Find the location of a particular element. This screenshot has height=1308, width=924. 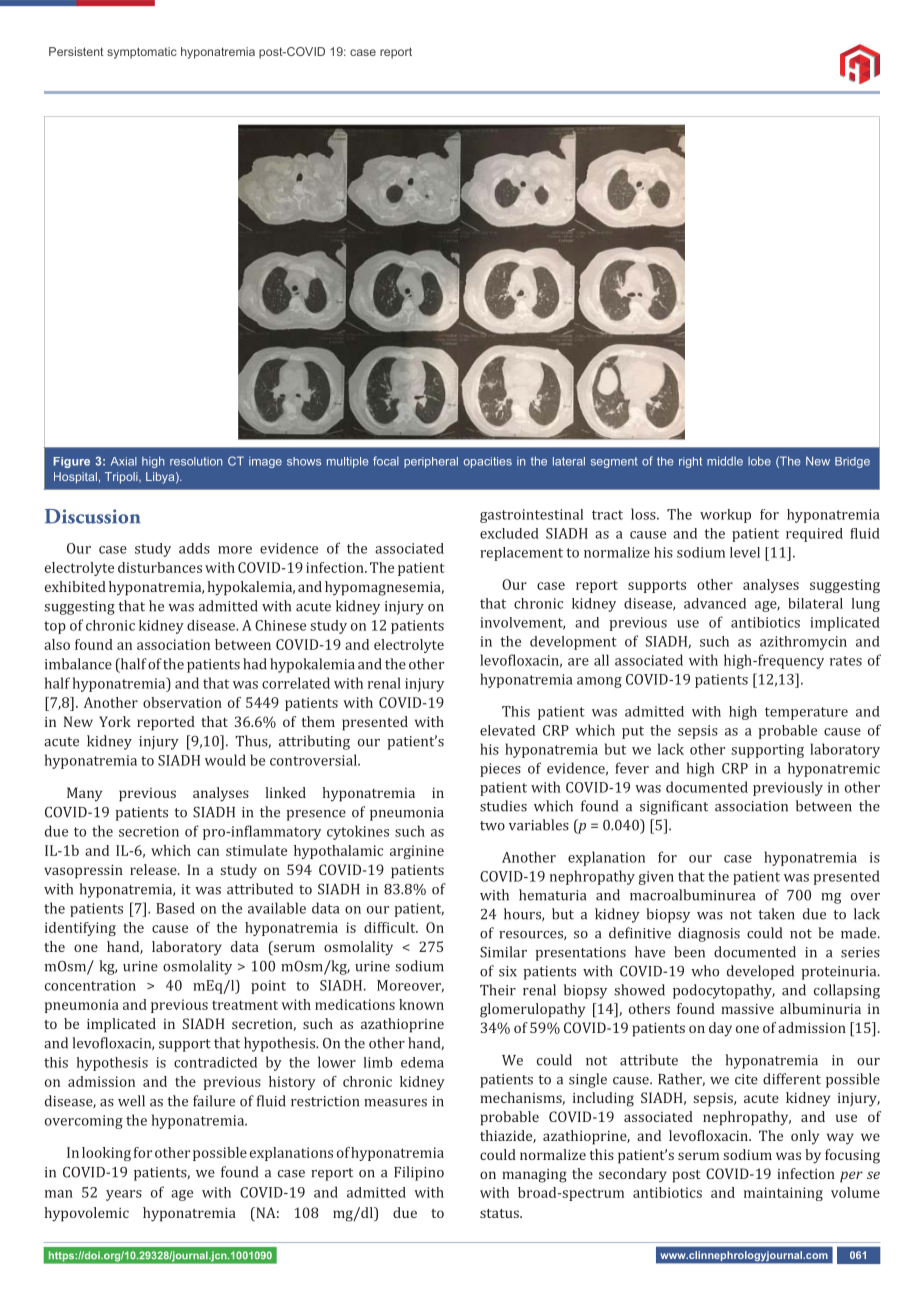

symptomatic is located at coordinates (142, 53).
